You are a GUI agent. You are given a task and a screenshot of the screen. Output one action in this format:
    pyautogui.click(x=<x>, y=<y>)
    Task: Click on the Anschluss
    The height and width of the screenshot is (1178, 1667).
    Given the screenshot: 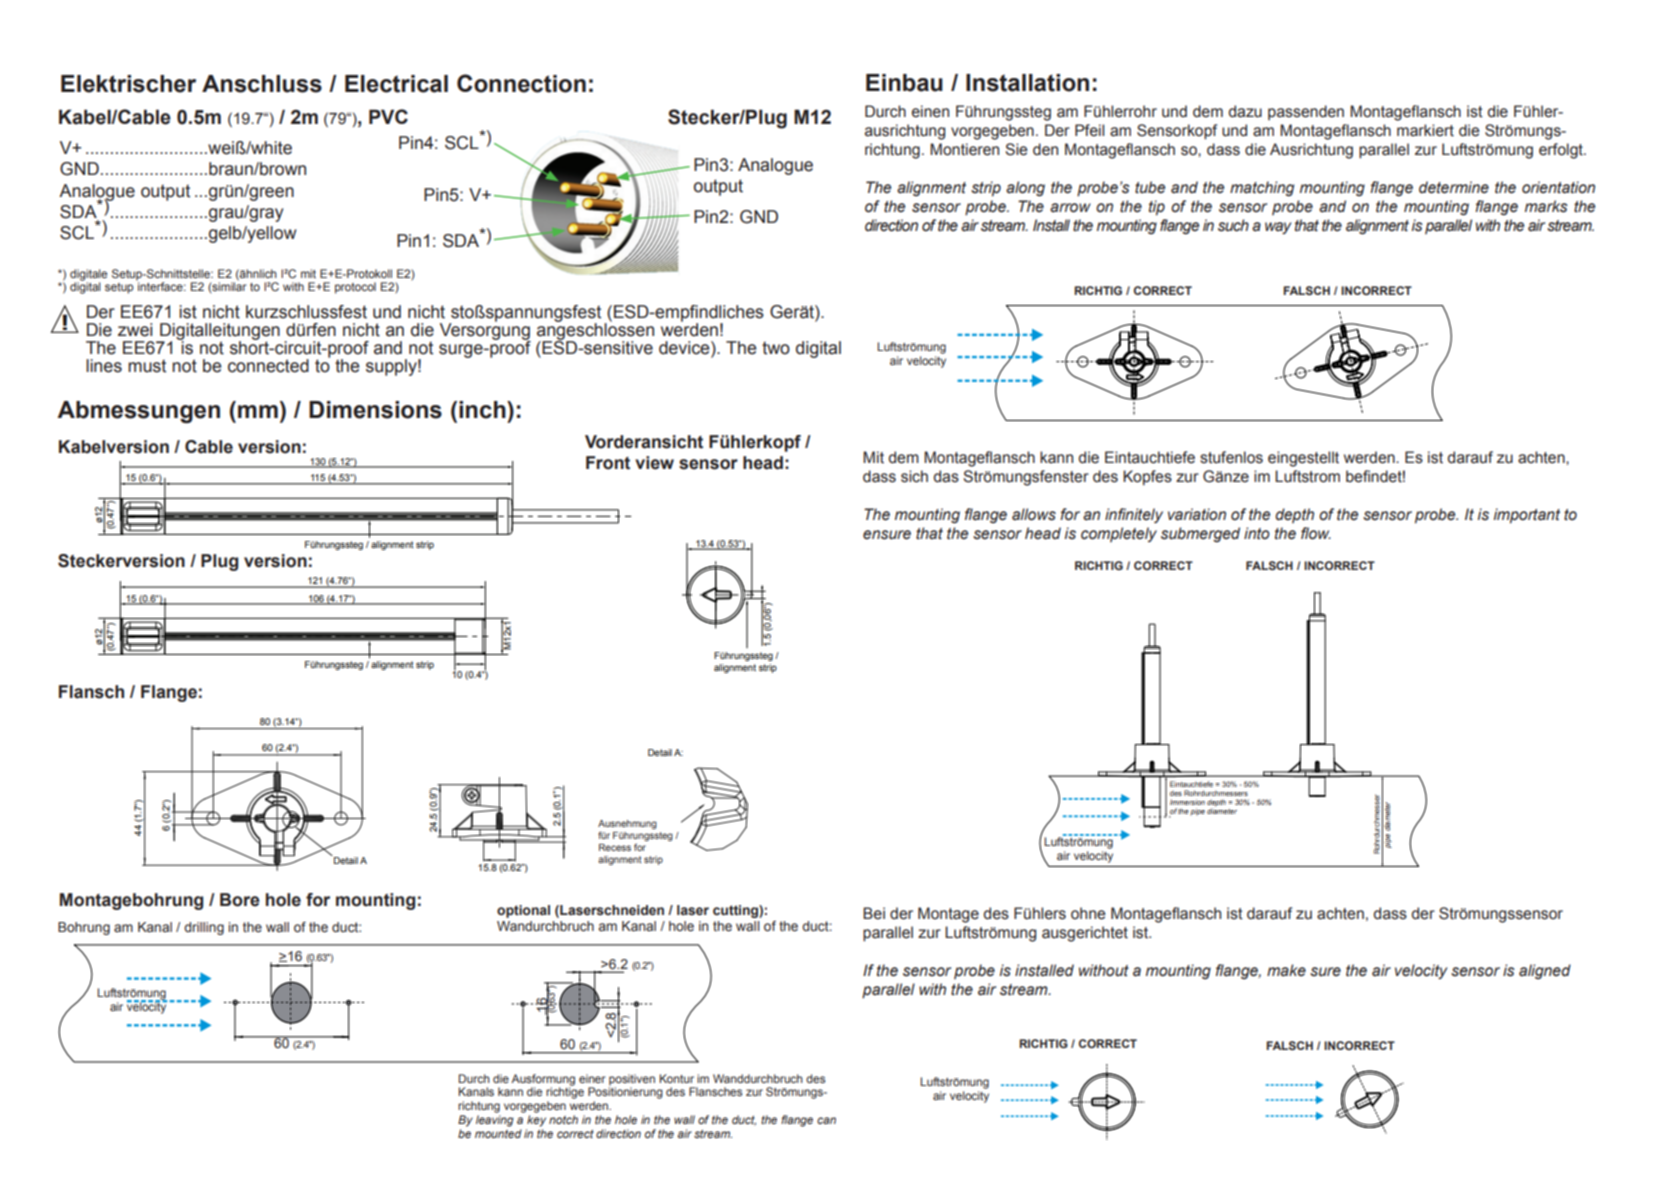 What is the action you would take?
    pyautogui.click(x=262, y=84)
